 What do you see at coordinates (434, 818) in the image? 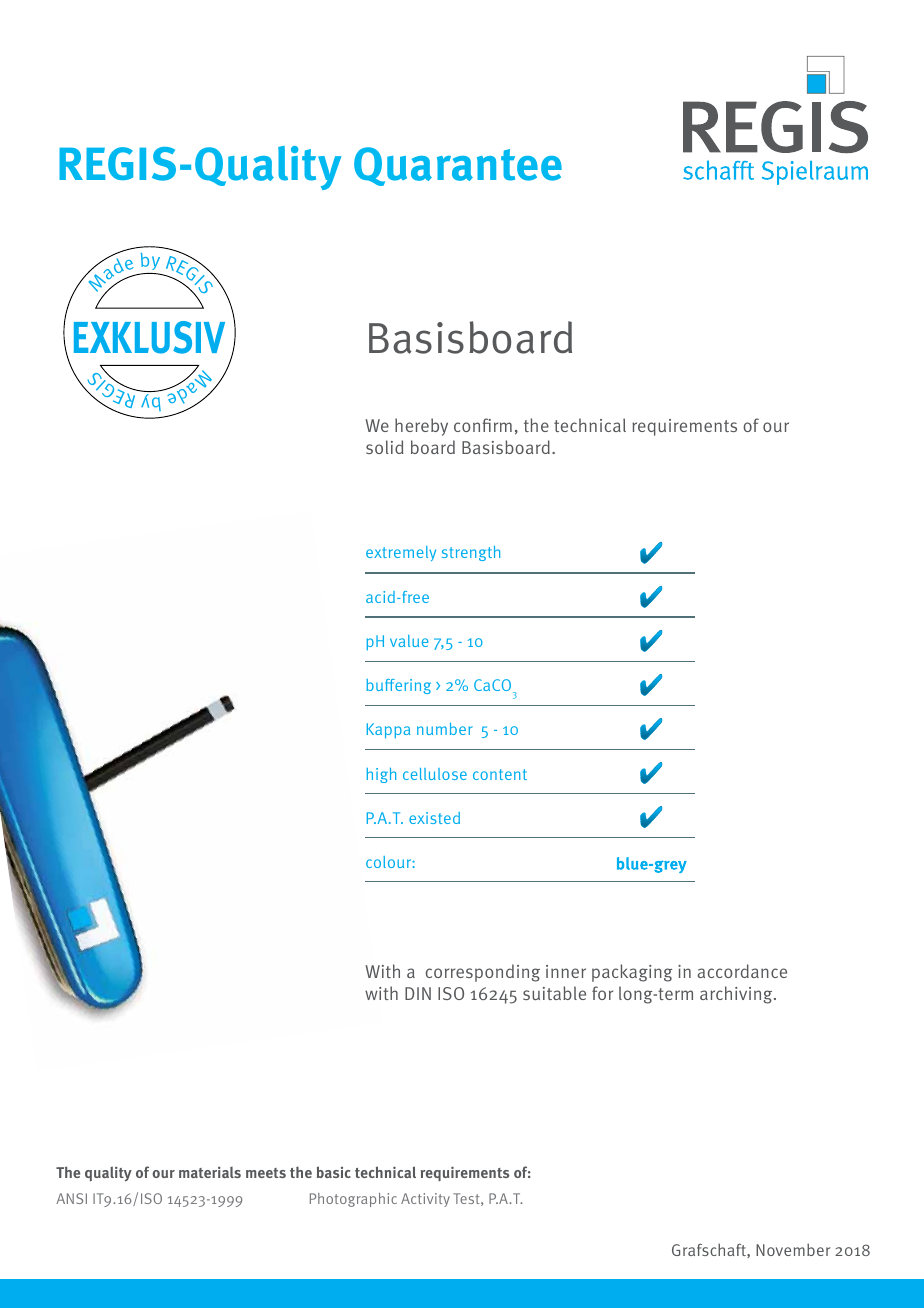
I see `existed` at bounding box center [434, 818].
